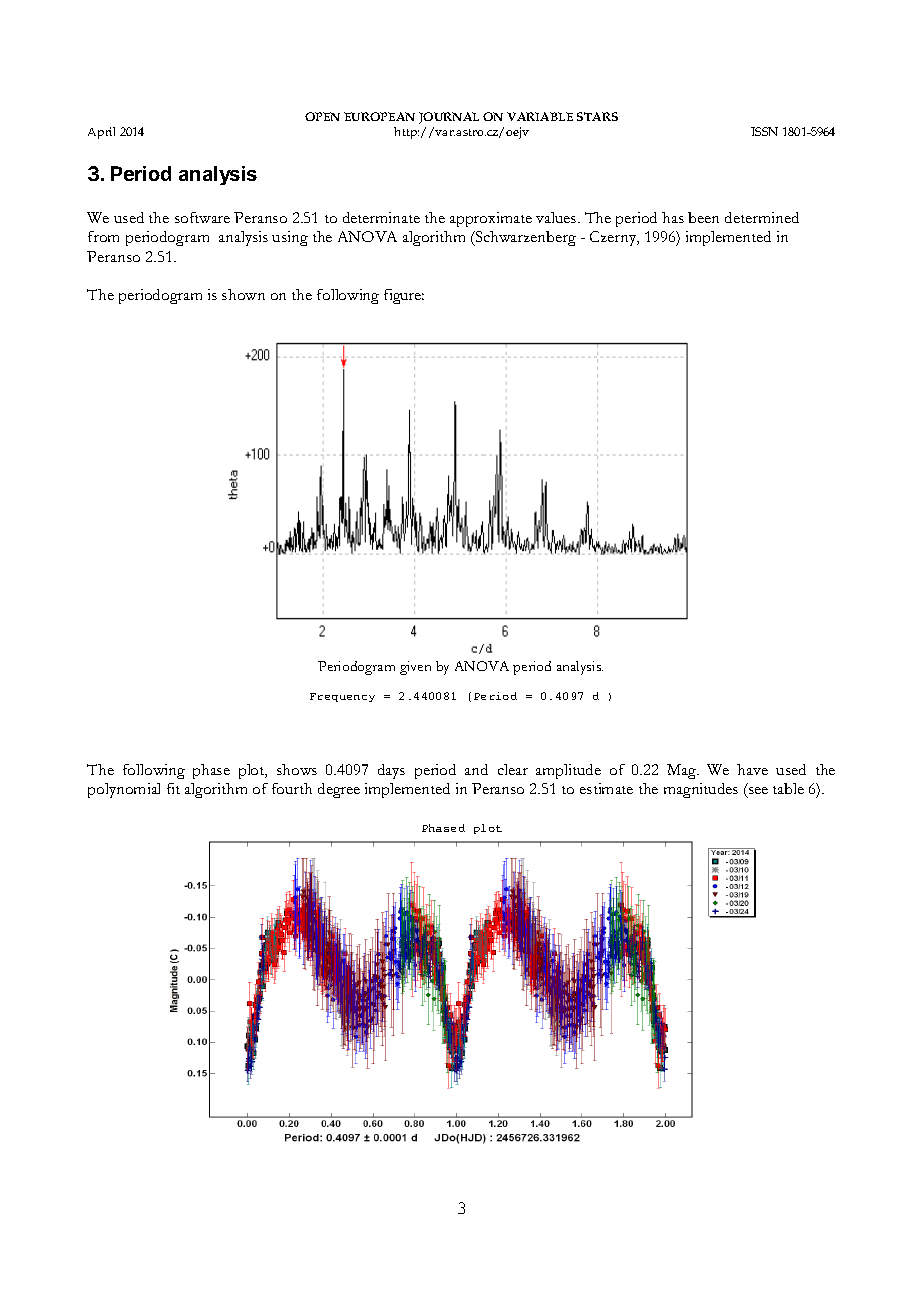 The image size is (924, 1308). I want to click on and, so click(476, 769).
